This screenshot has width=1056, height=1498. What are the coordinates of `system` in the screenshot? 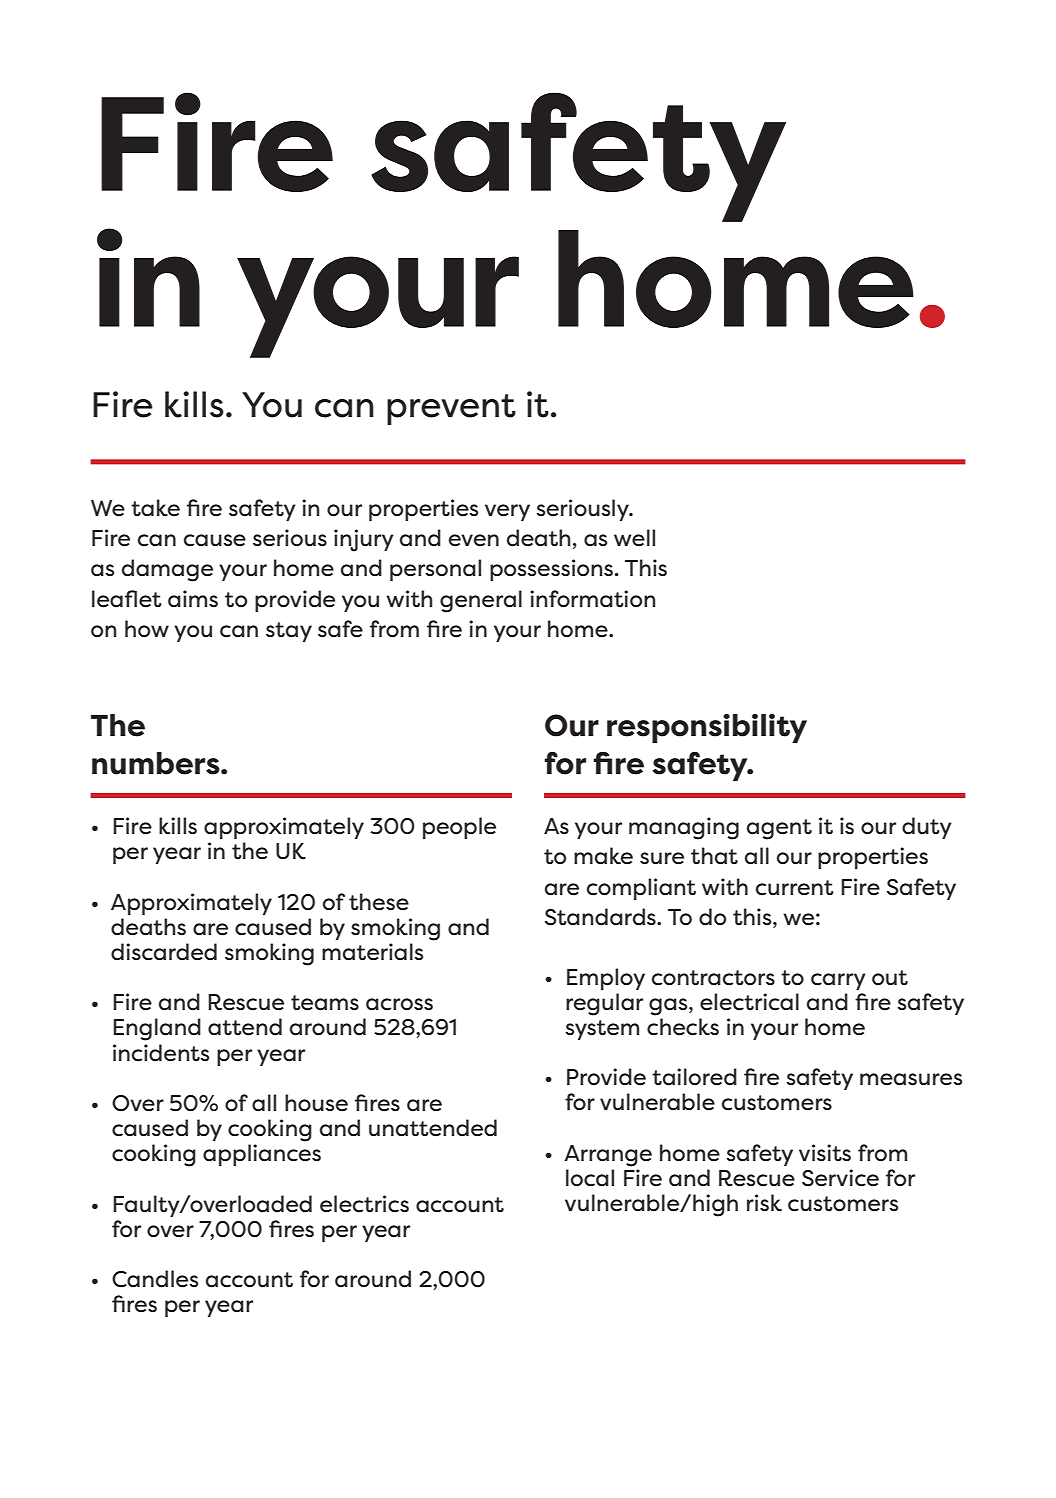 It's located at (602, 1030).
